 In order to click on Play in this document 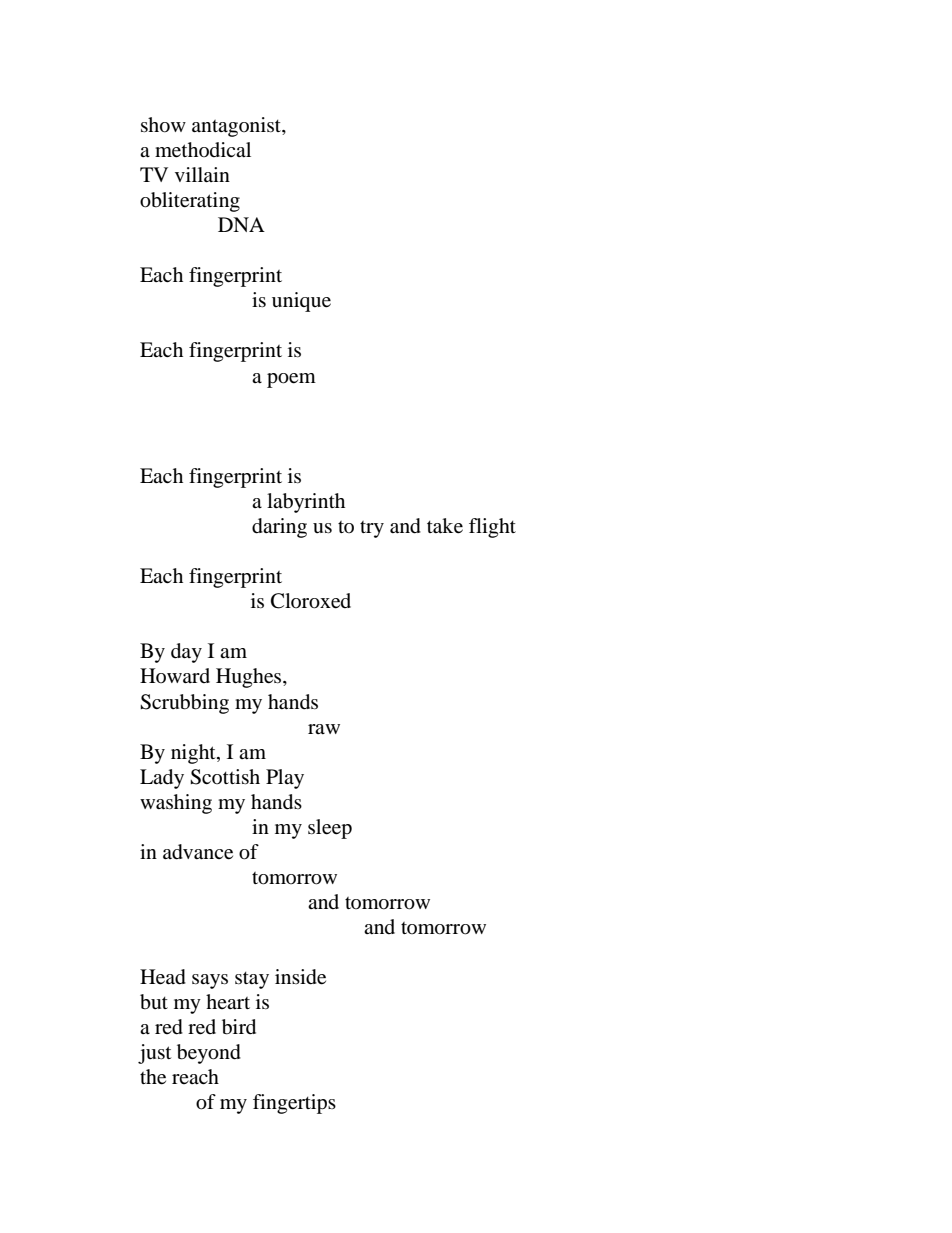, I will do `click(285, 779)`.
